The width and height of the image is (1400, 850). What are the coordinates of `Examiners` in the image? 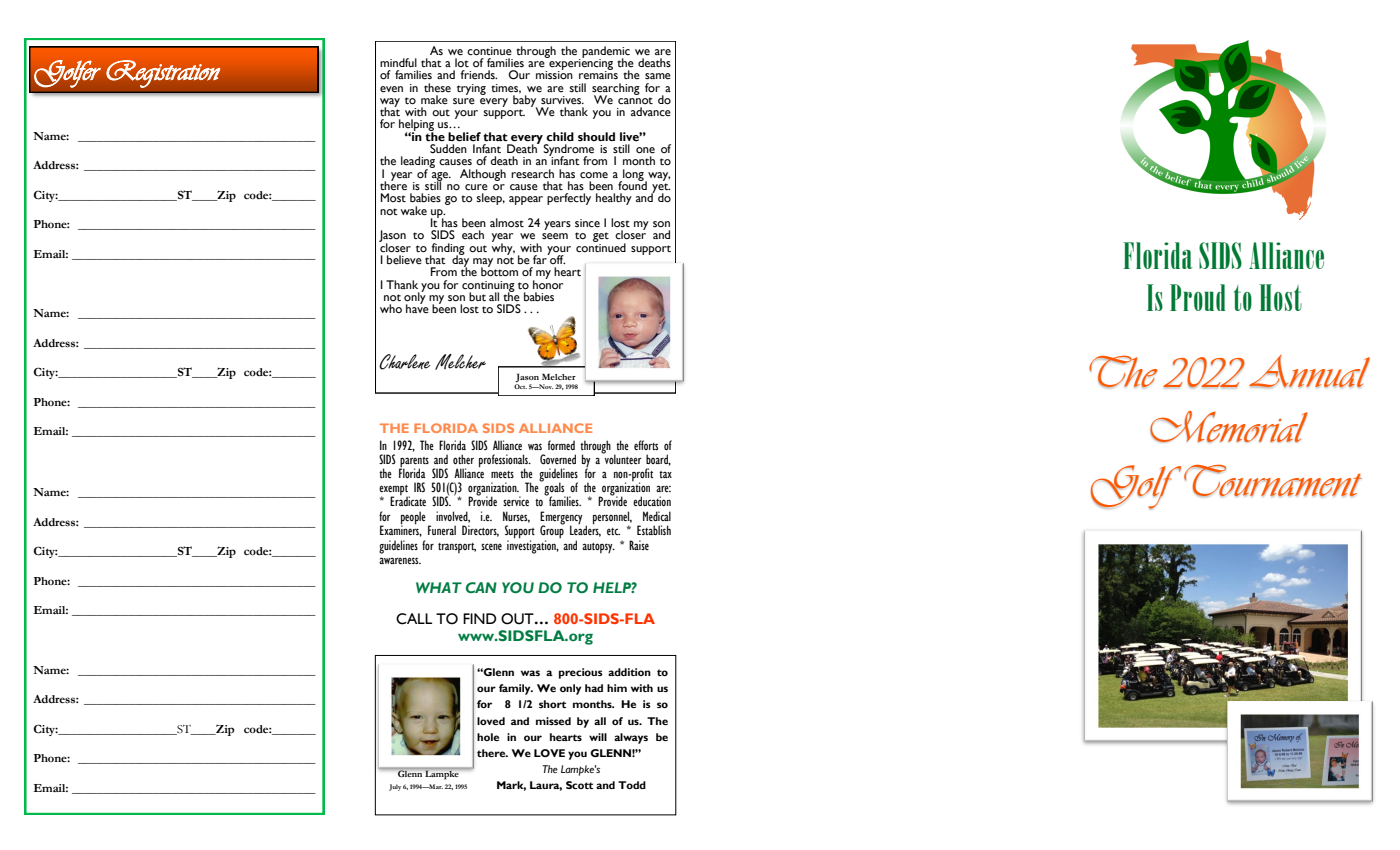 It's located at (401, 530).
